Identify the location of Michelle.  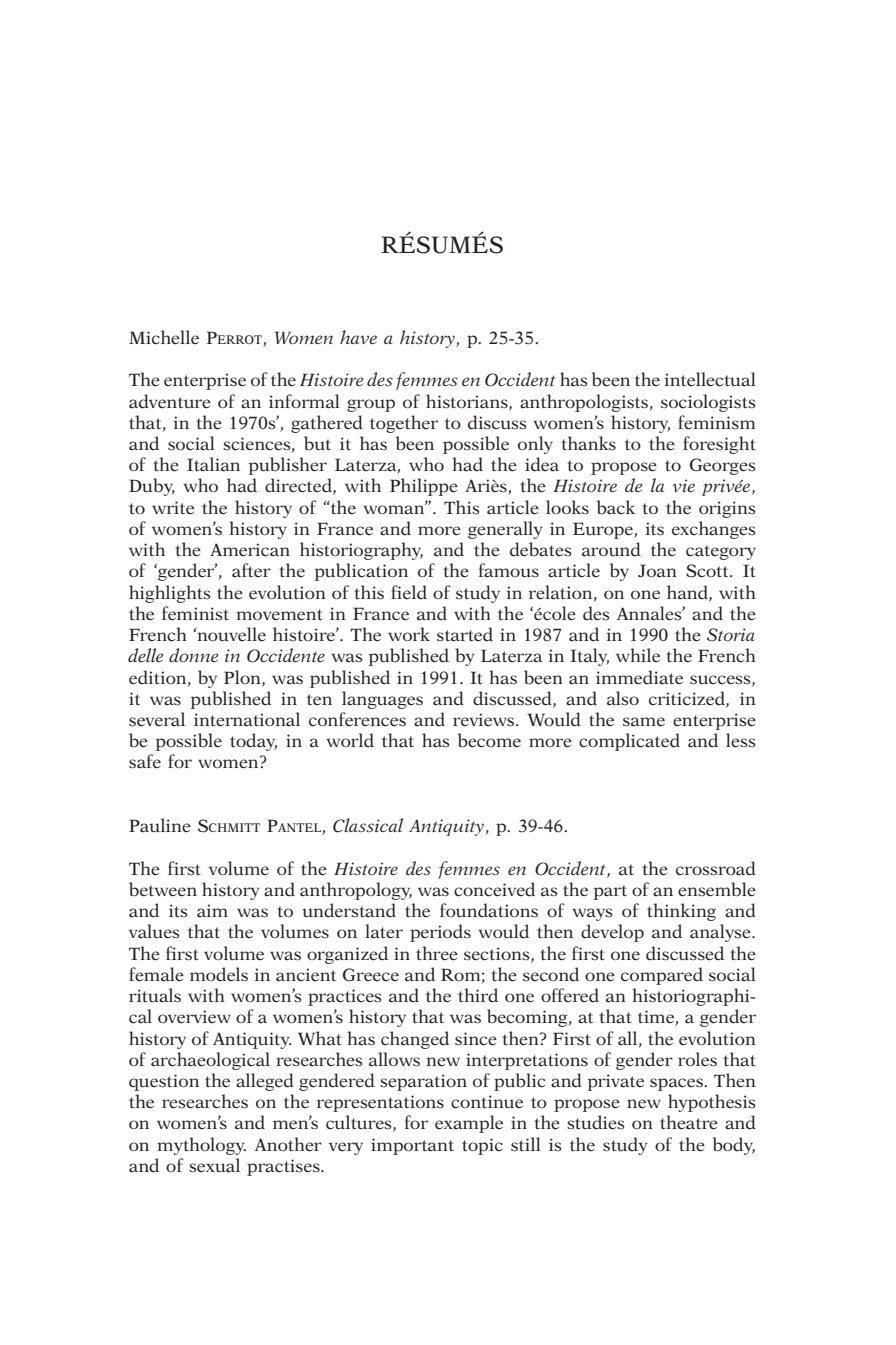
(164, 337).
